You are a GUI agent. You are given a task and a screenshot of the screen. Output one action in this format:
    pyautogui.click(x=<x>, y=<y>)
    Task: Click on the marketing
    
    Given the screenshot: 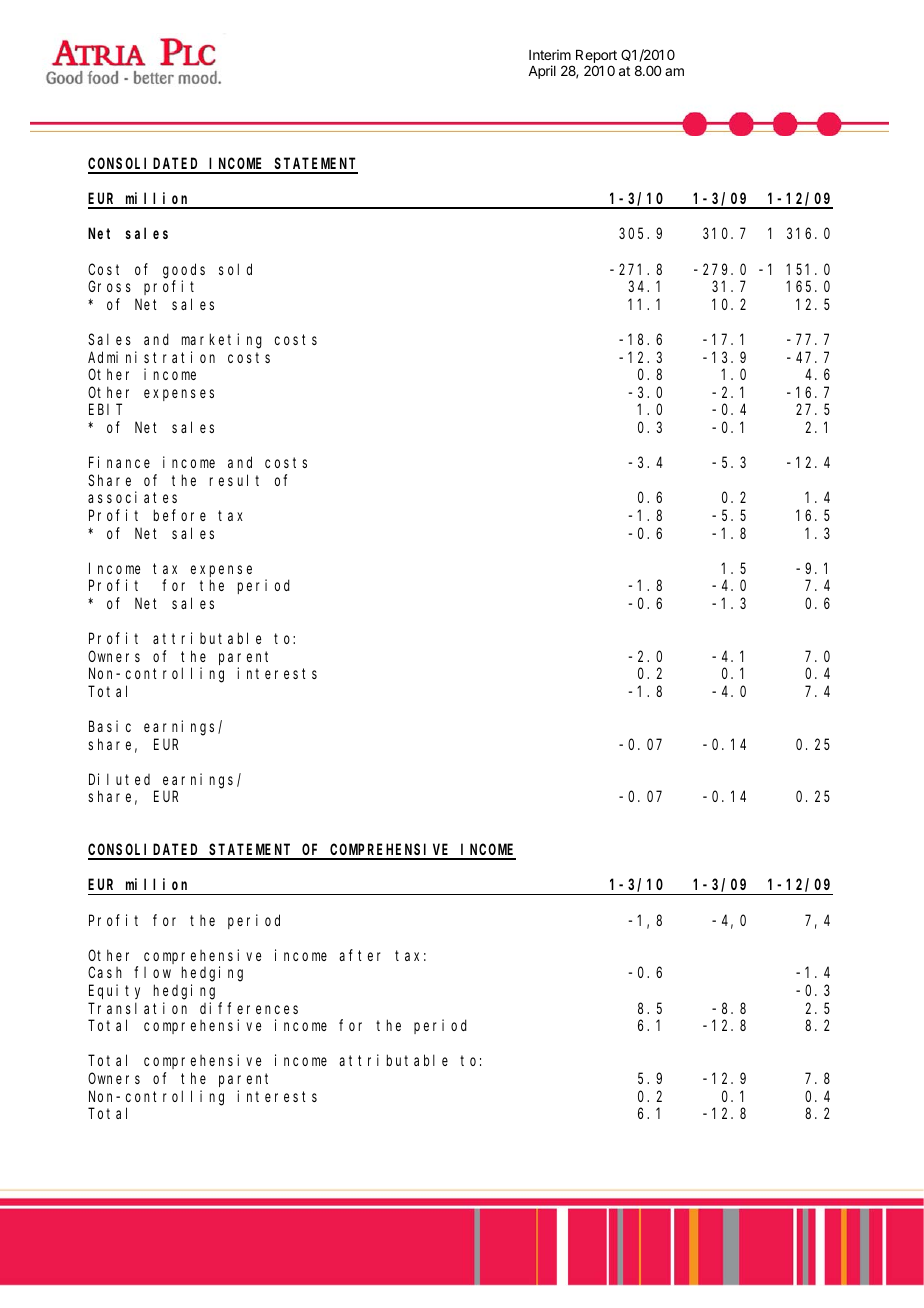 What is the action you would take?
    pyautogui.click(x=222, y=341)
